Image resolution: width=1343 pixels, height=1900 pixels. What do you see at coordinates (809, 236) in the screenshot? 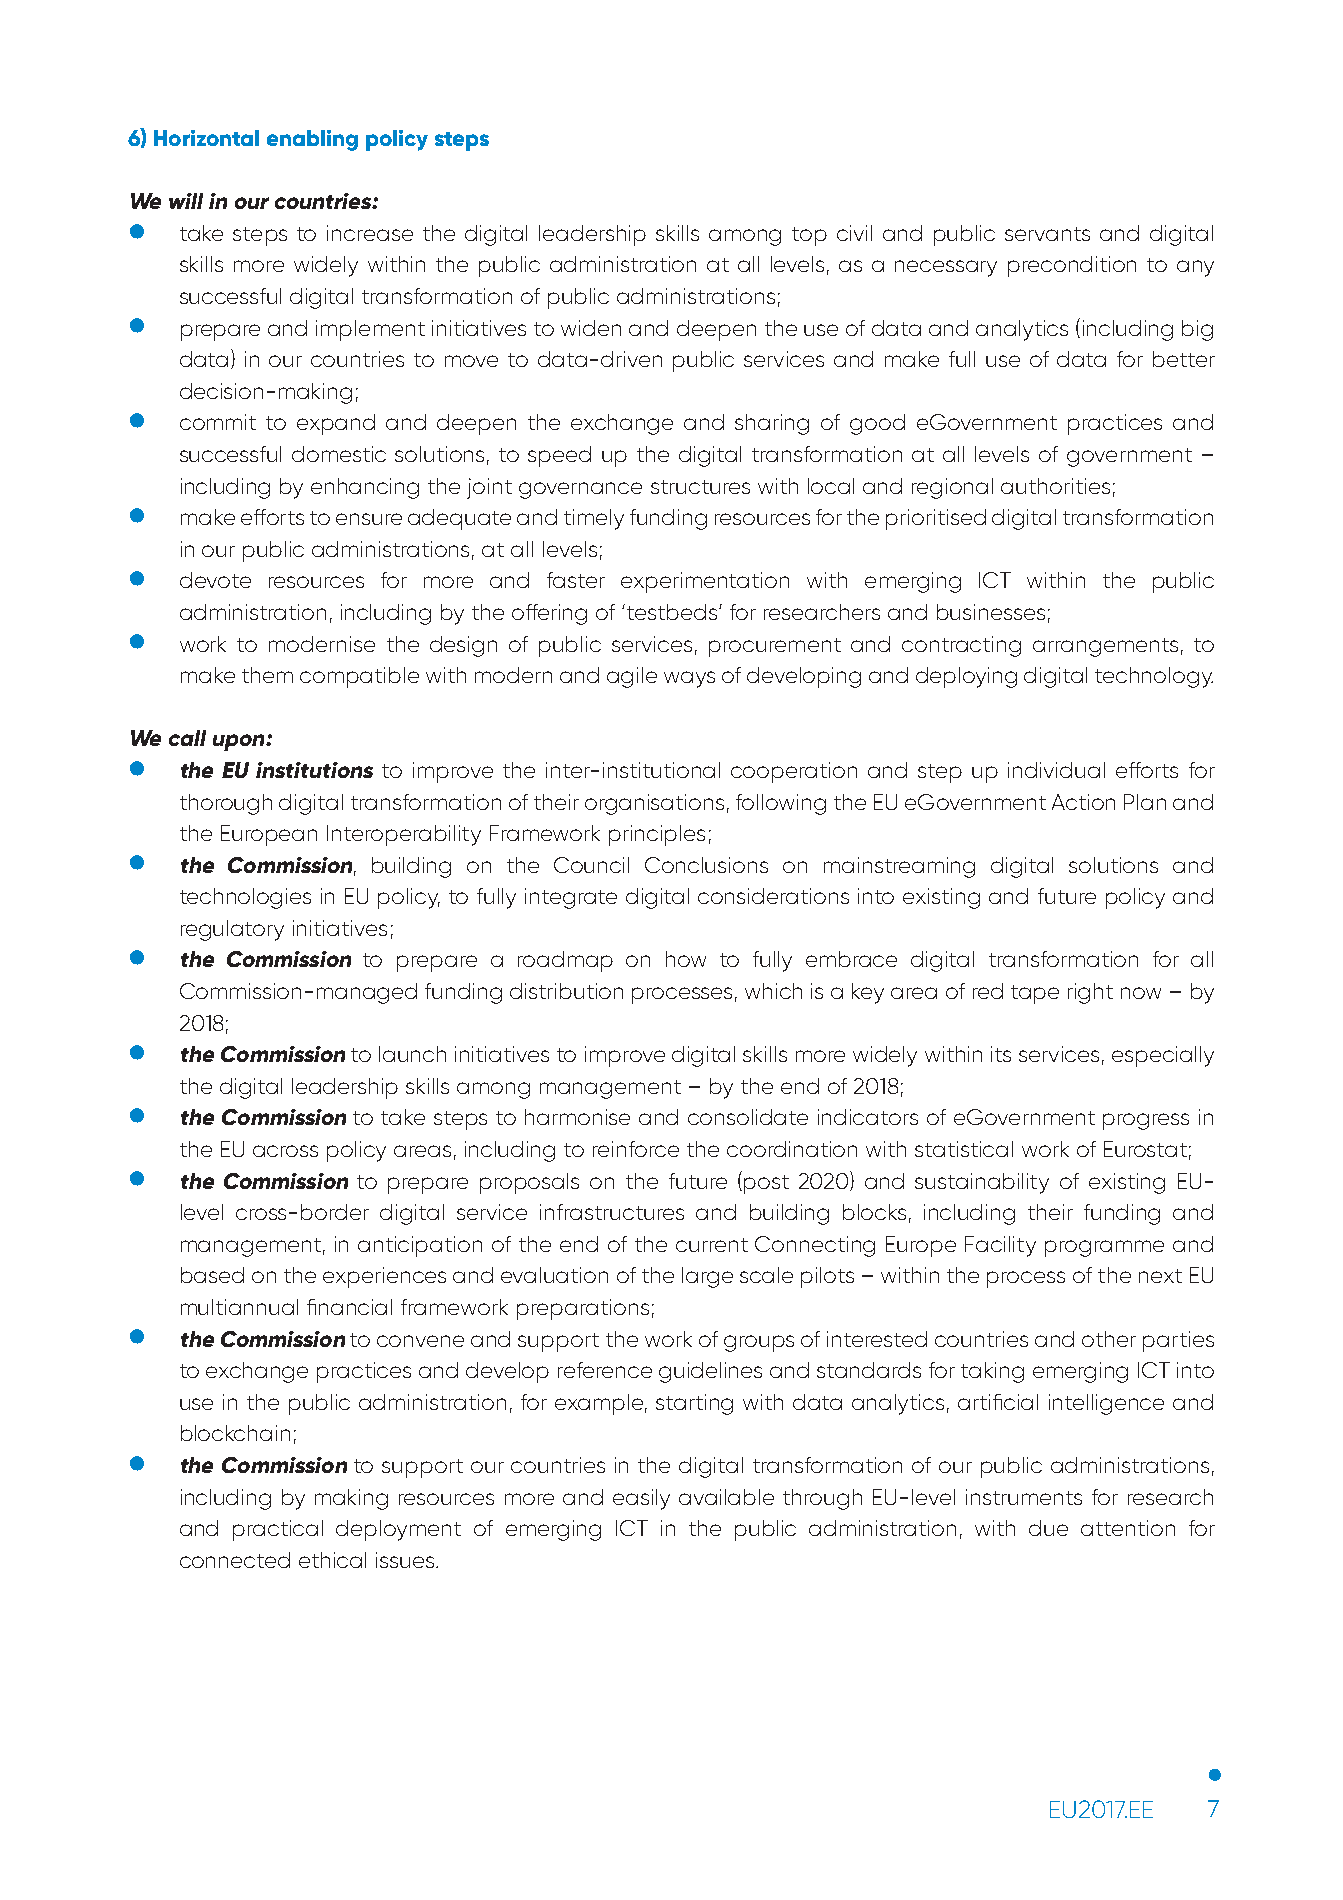
I see `top` at bounding box center [809, 236].
